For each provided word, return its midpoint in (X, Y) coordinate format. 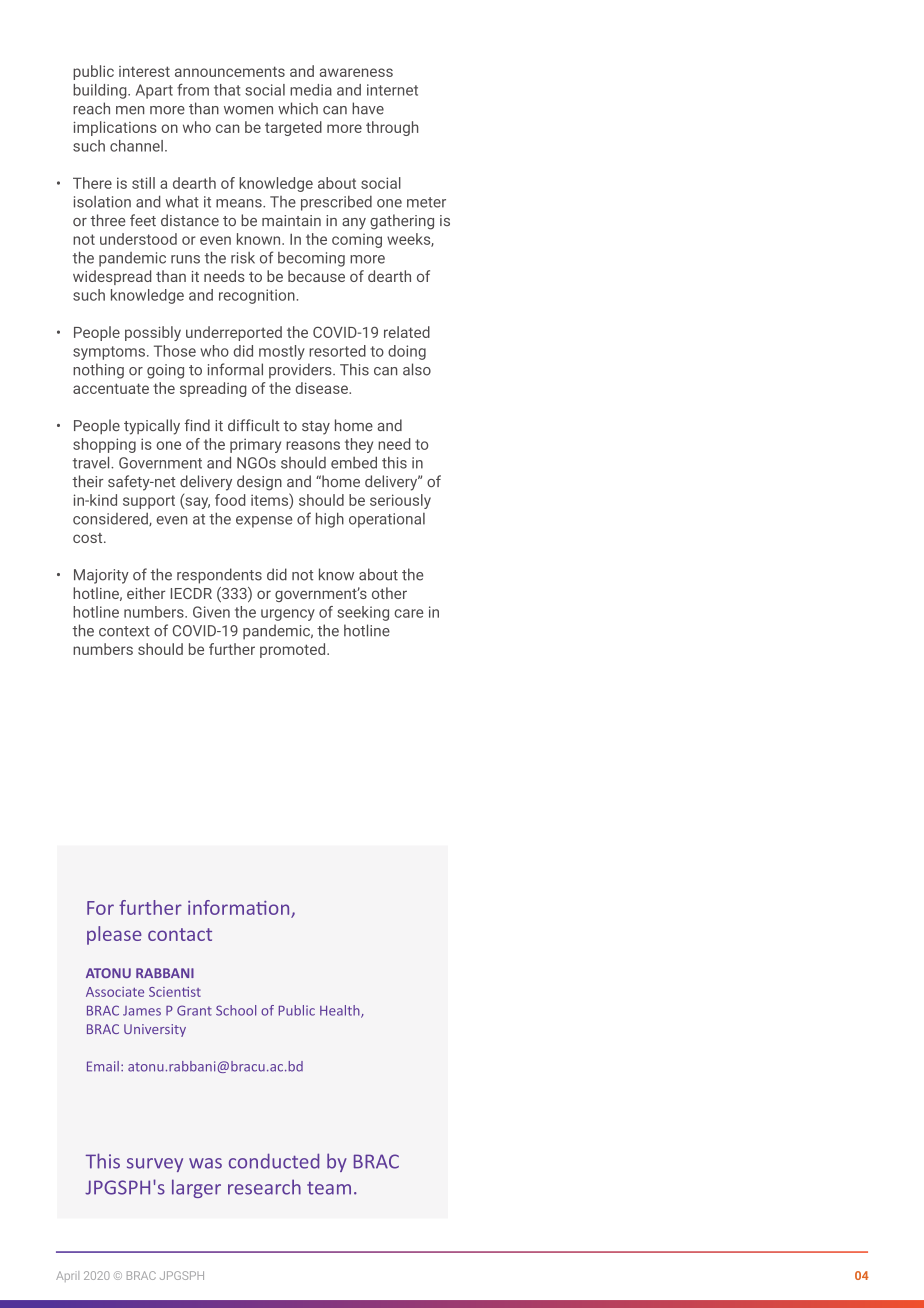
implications (115, 128)
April (67, 1276)
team (329, 1188)
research (264, 1187)
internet (392, 90)
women (248, 110)
